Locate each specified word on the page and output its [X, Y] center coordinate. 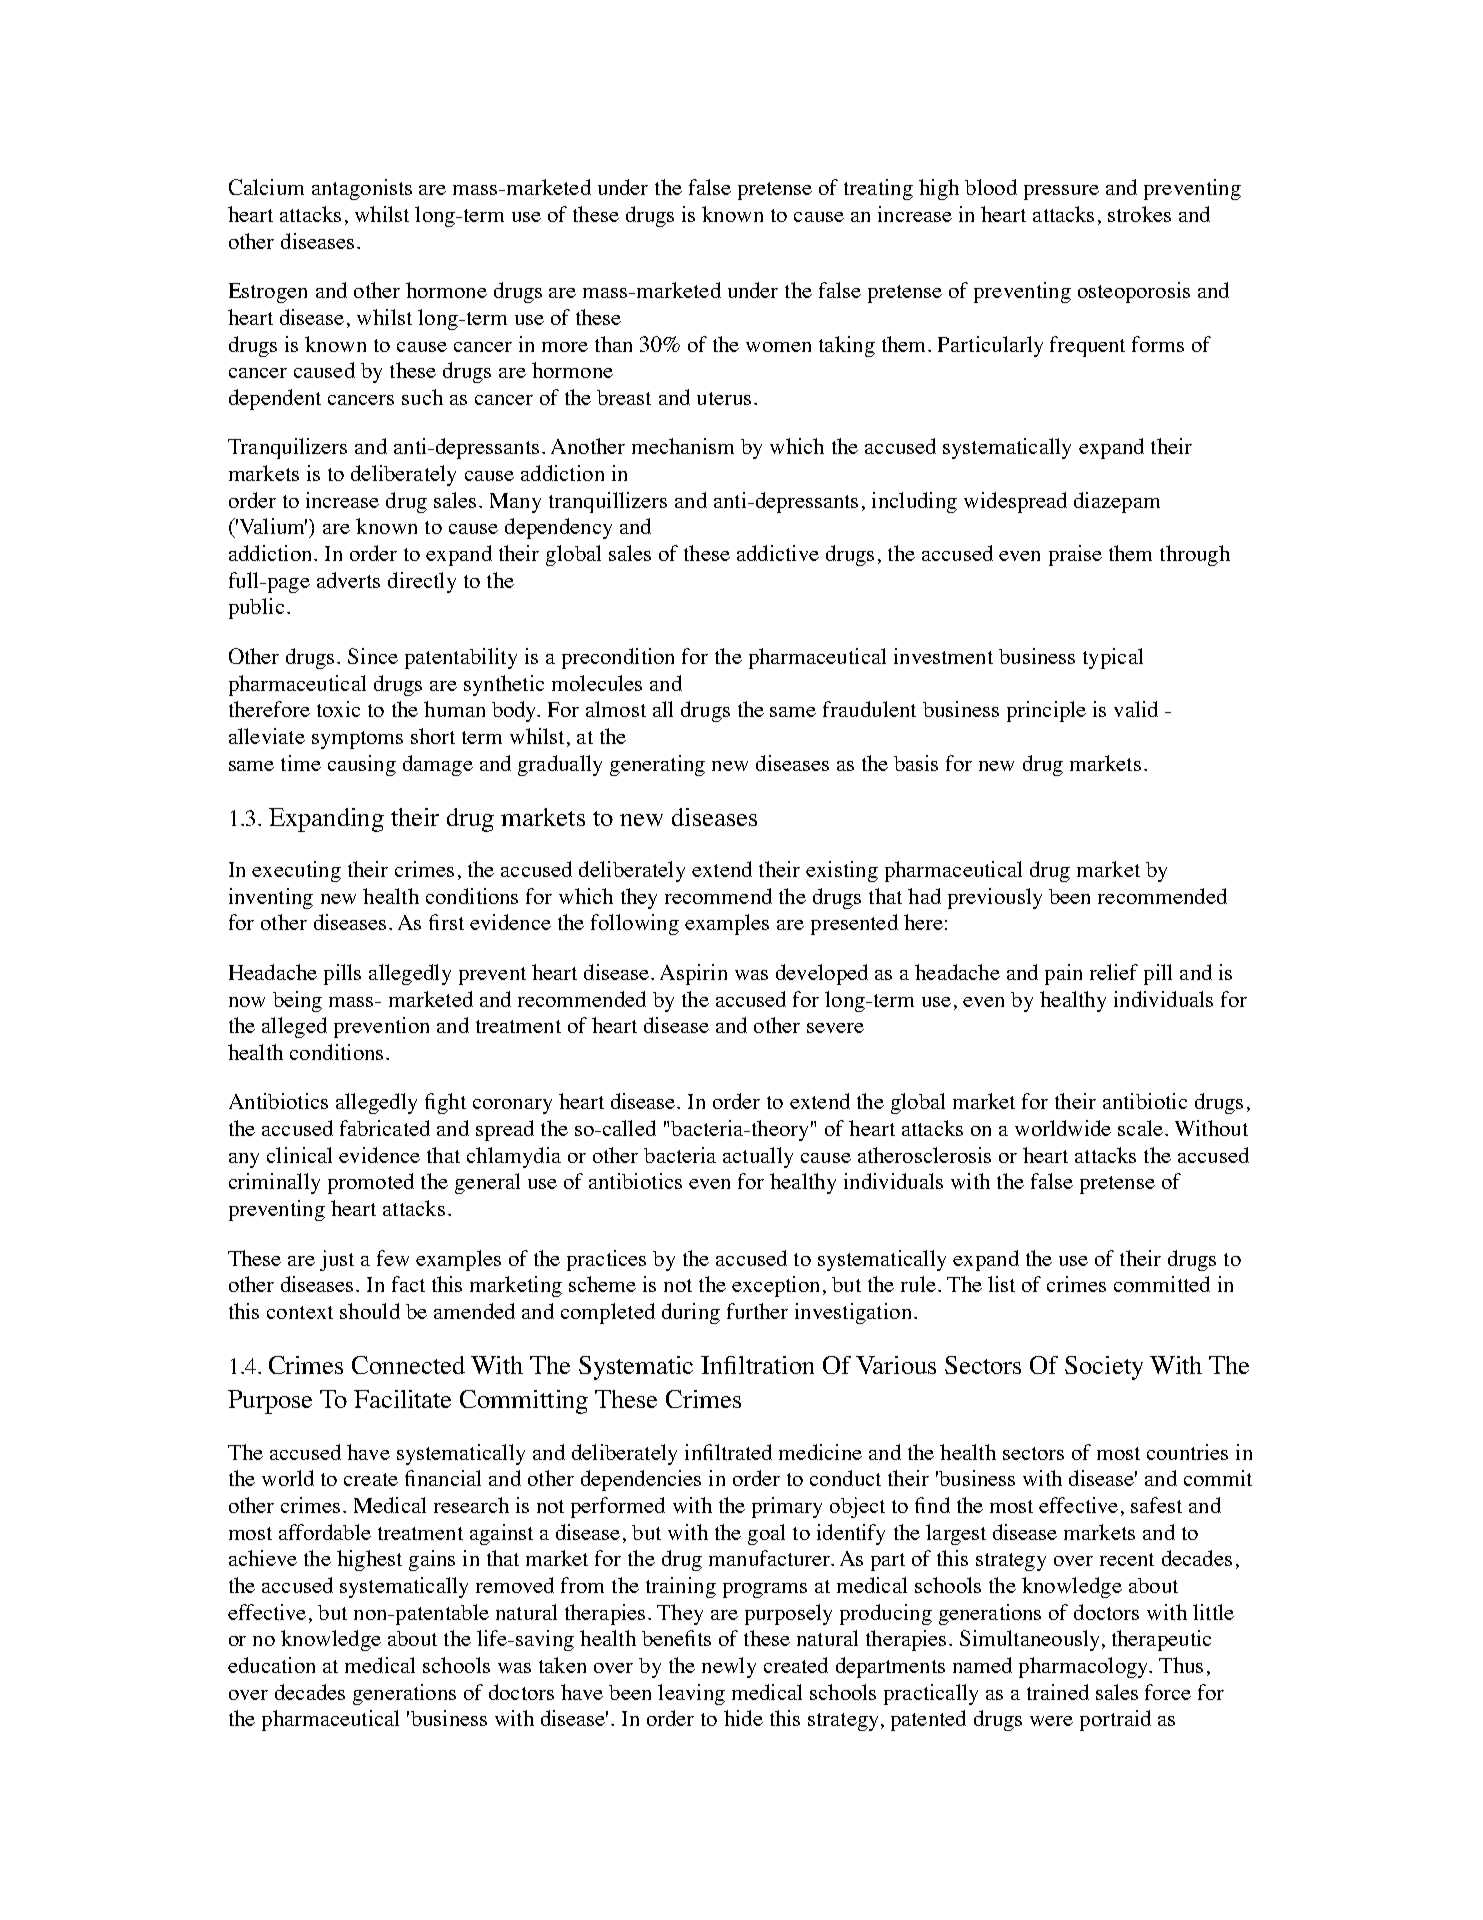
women [778, 347]
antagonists [362, 189]
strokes [1139, 214]
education [271, 1665]
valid [1136, 709]
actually [758, 1157]
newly [729, 1667]
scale [1140, 1128]
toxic [338, 709]
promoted [371, 1183]
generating [657, 765]
